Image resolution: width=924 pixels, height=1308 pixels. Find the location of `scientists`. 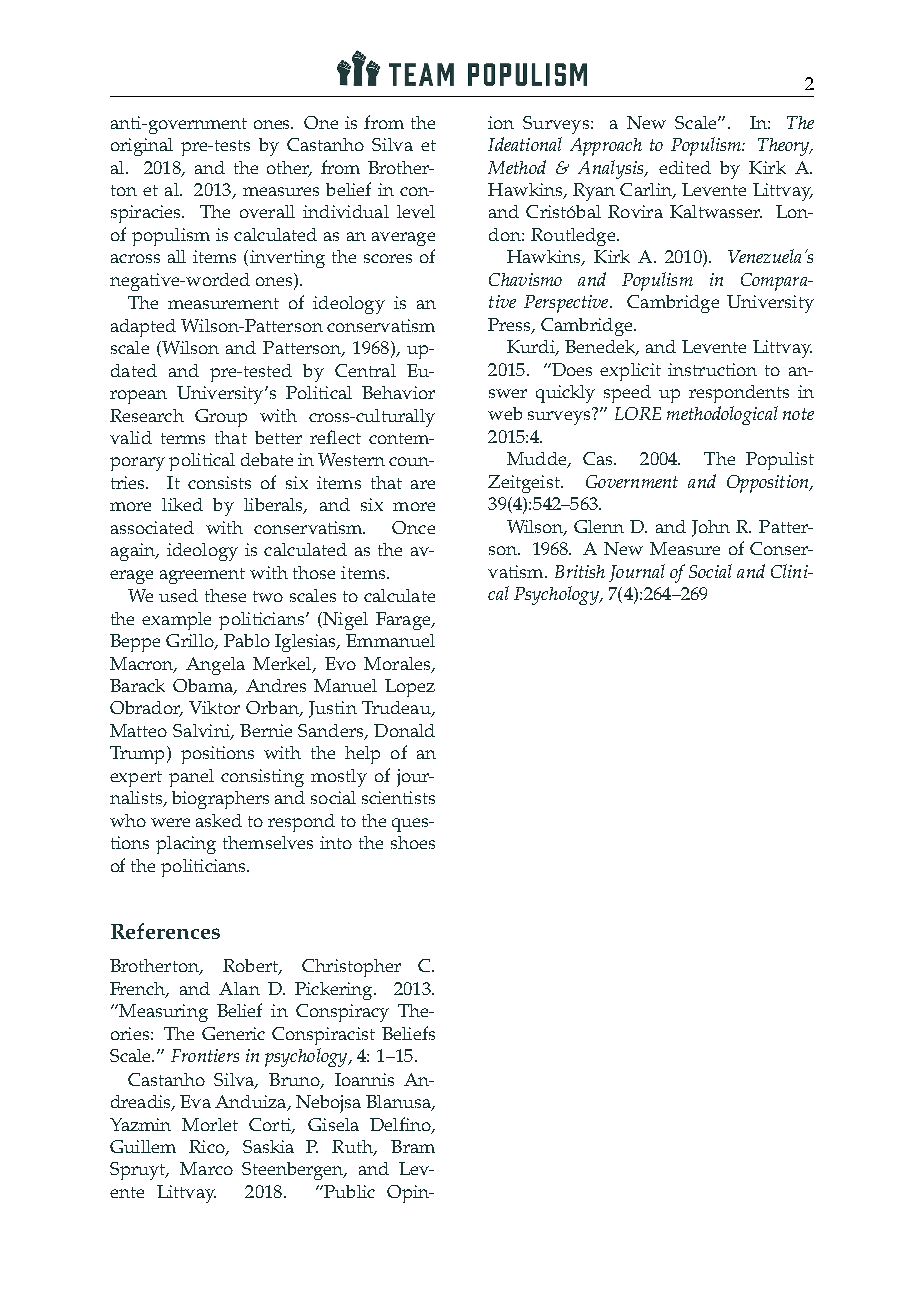

scientists is located at coordinates (398, 797).
